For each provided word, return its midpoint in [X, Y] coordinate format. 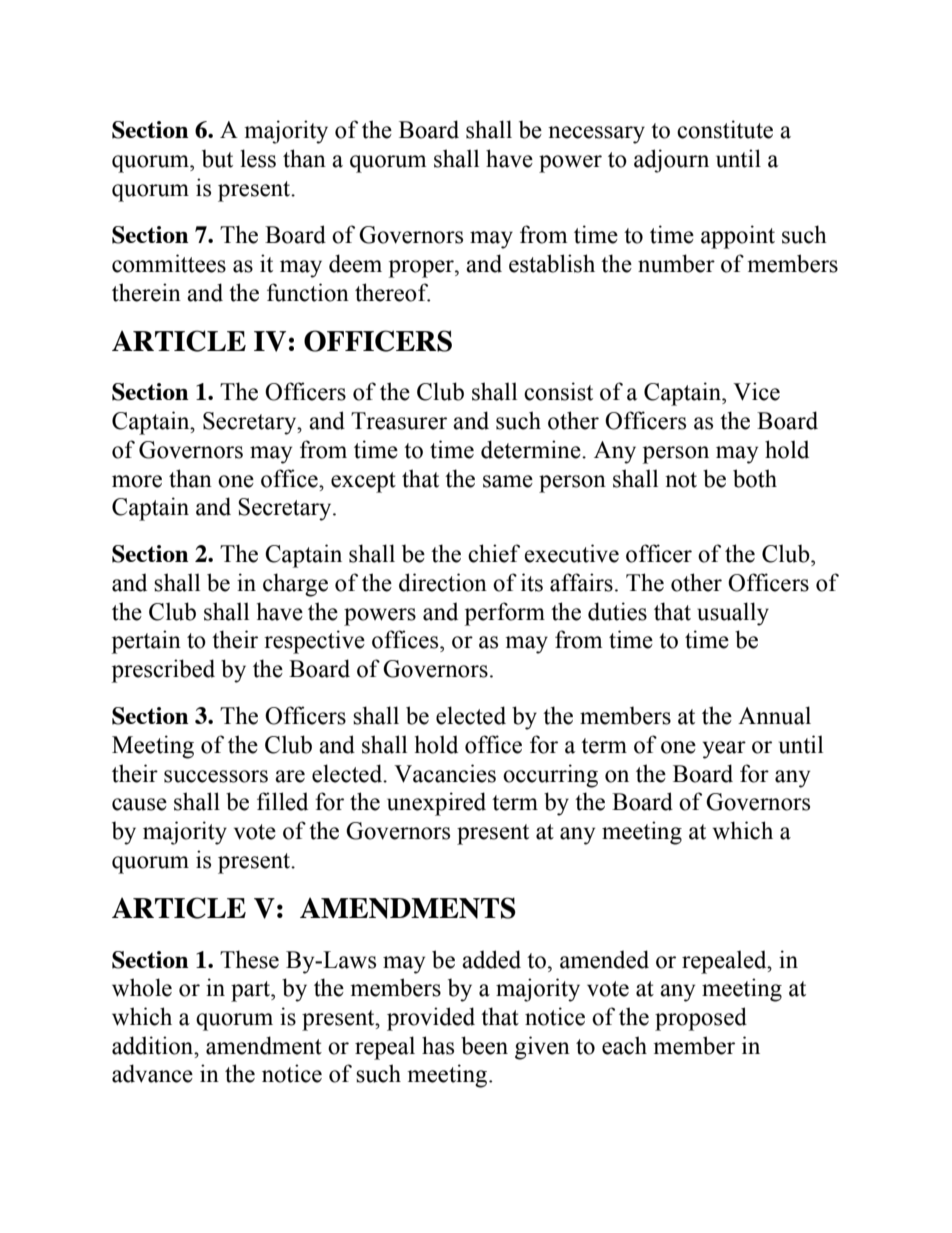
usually [733, 614]
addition [154, 1045]
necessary [596, 135]
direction [443, 582]
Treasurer [399, 421]
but [217, 158]
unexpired [436, 804]
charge [295, 585]
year [724, 750]
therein [146, 292]
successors [216, 776]
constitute [725, 129]
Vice [756, 391]
